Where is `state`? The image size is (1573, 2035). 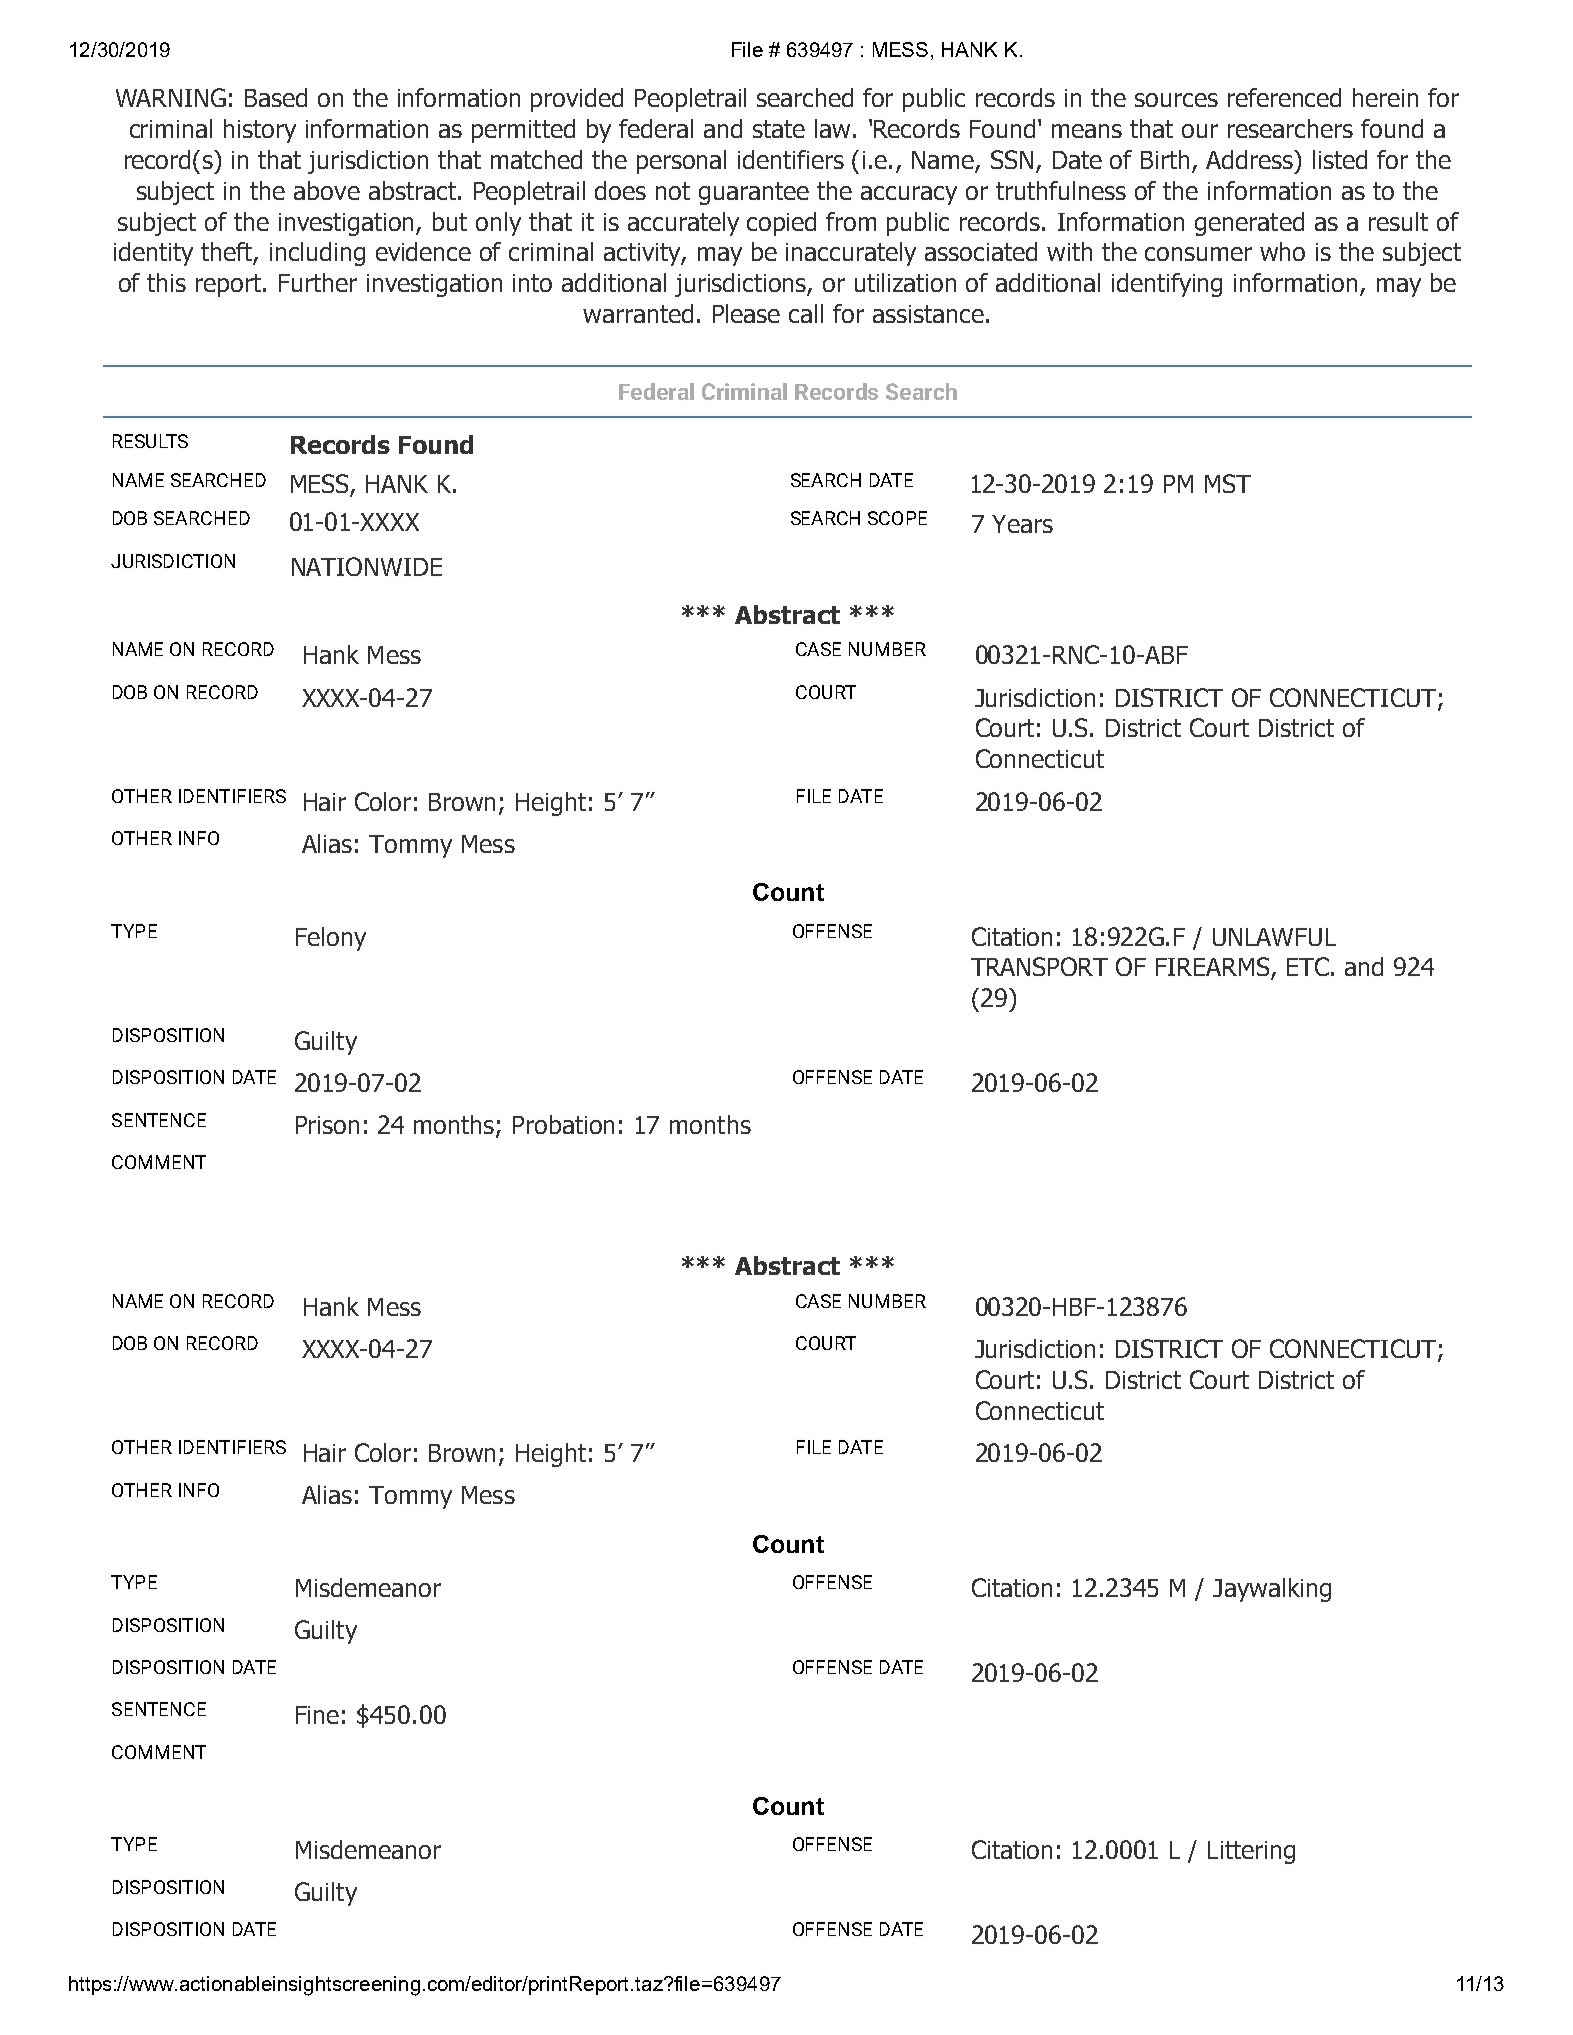
state is located at coordinates (779, 129).
